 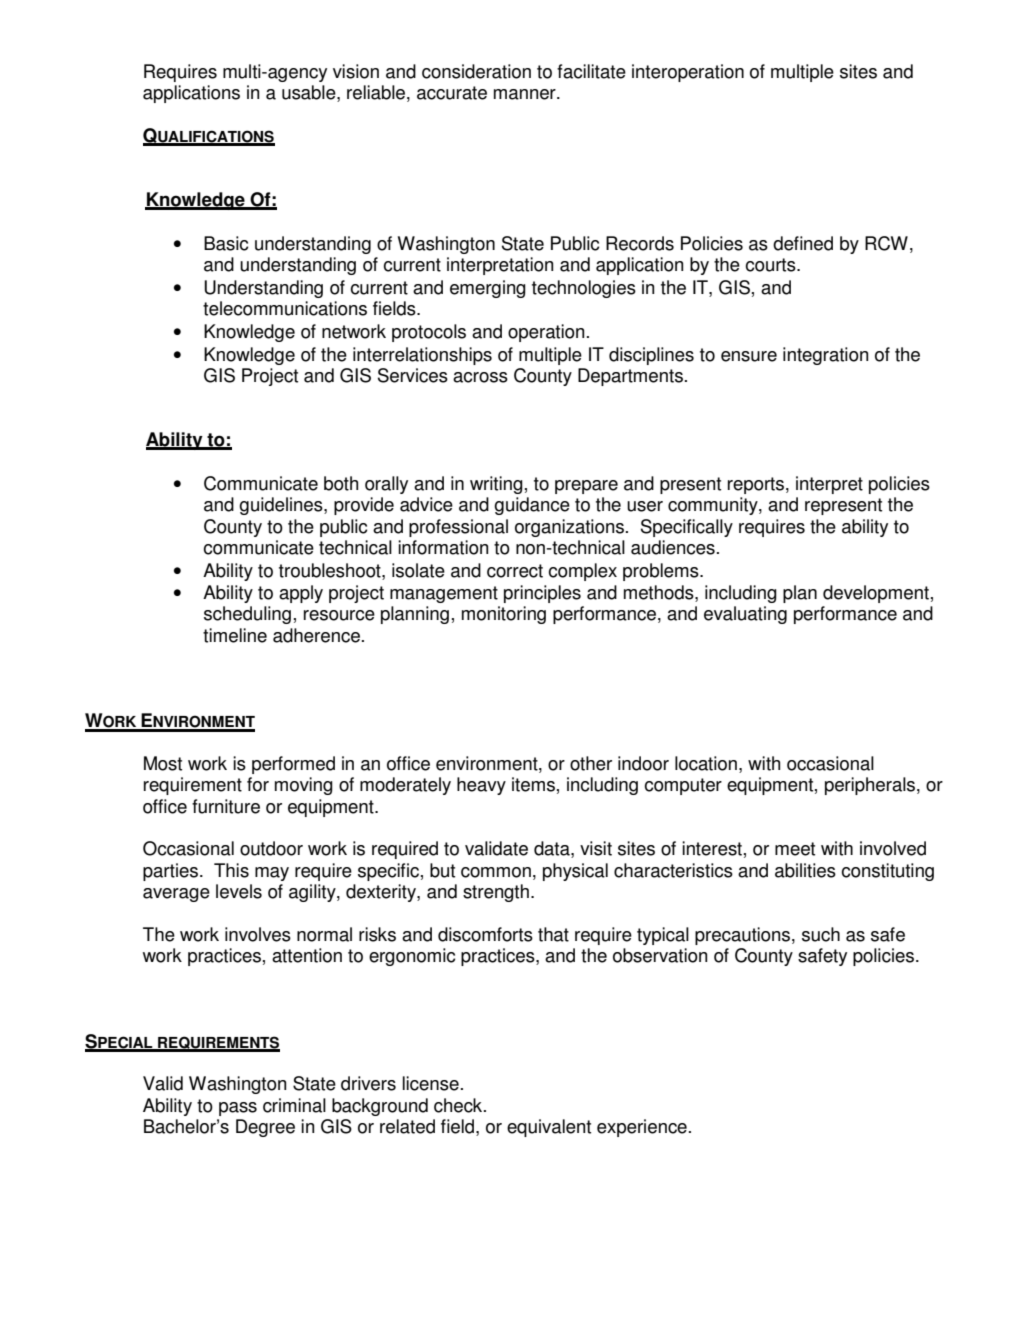 What do you see at coordinates (549, 1128) in the screenshot?
I see `equivalent` at bounding box center [549, 1128].
